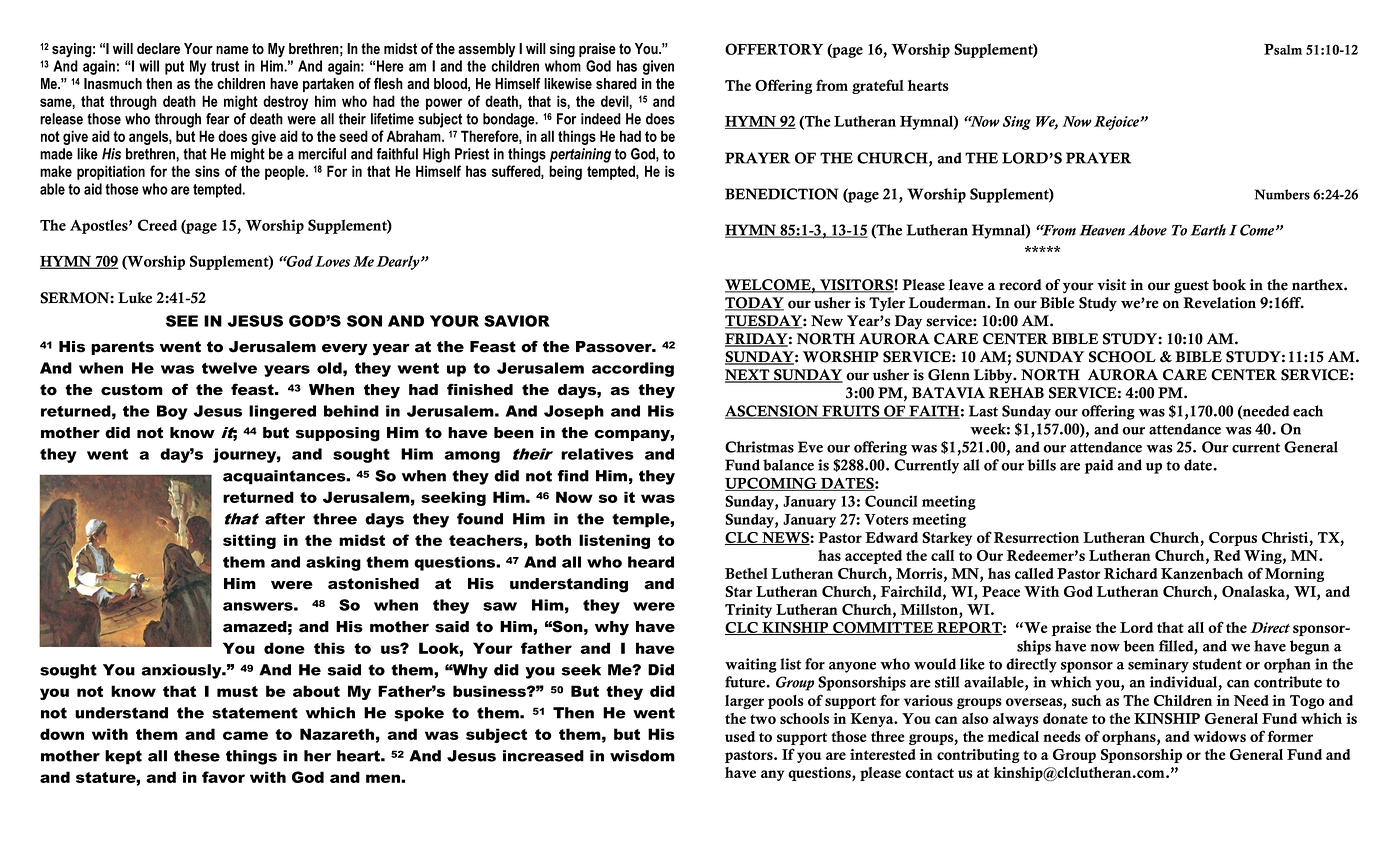 The height and width of the page is (850, 1400). I want to click on Above, so click(1147, 230).
